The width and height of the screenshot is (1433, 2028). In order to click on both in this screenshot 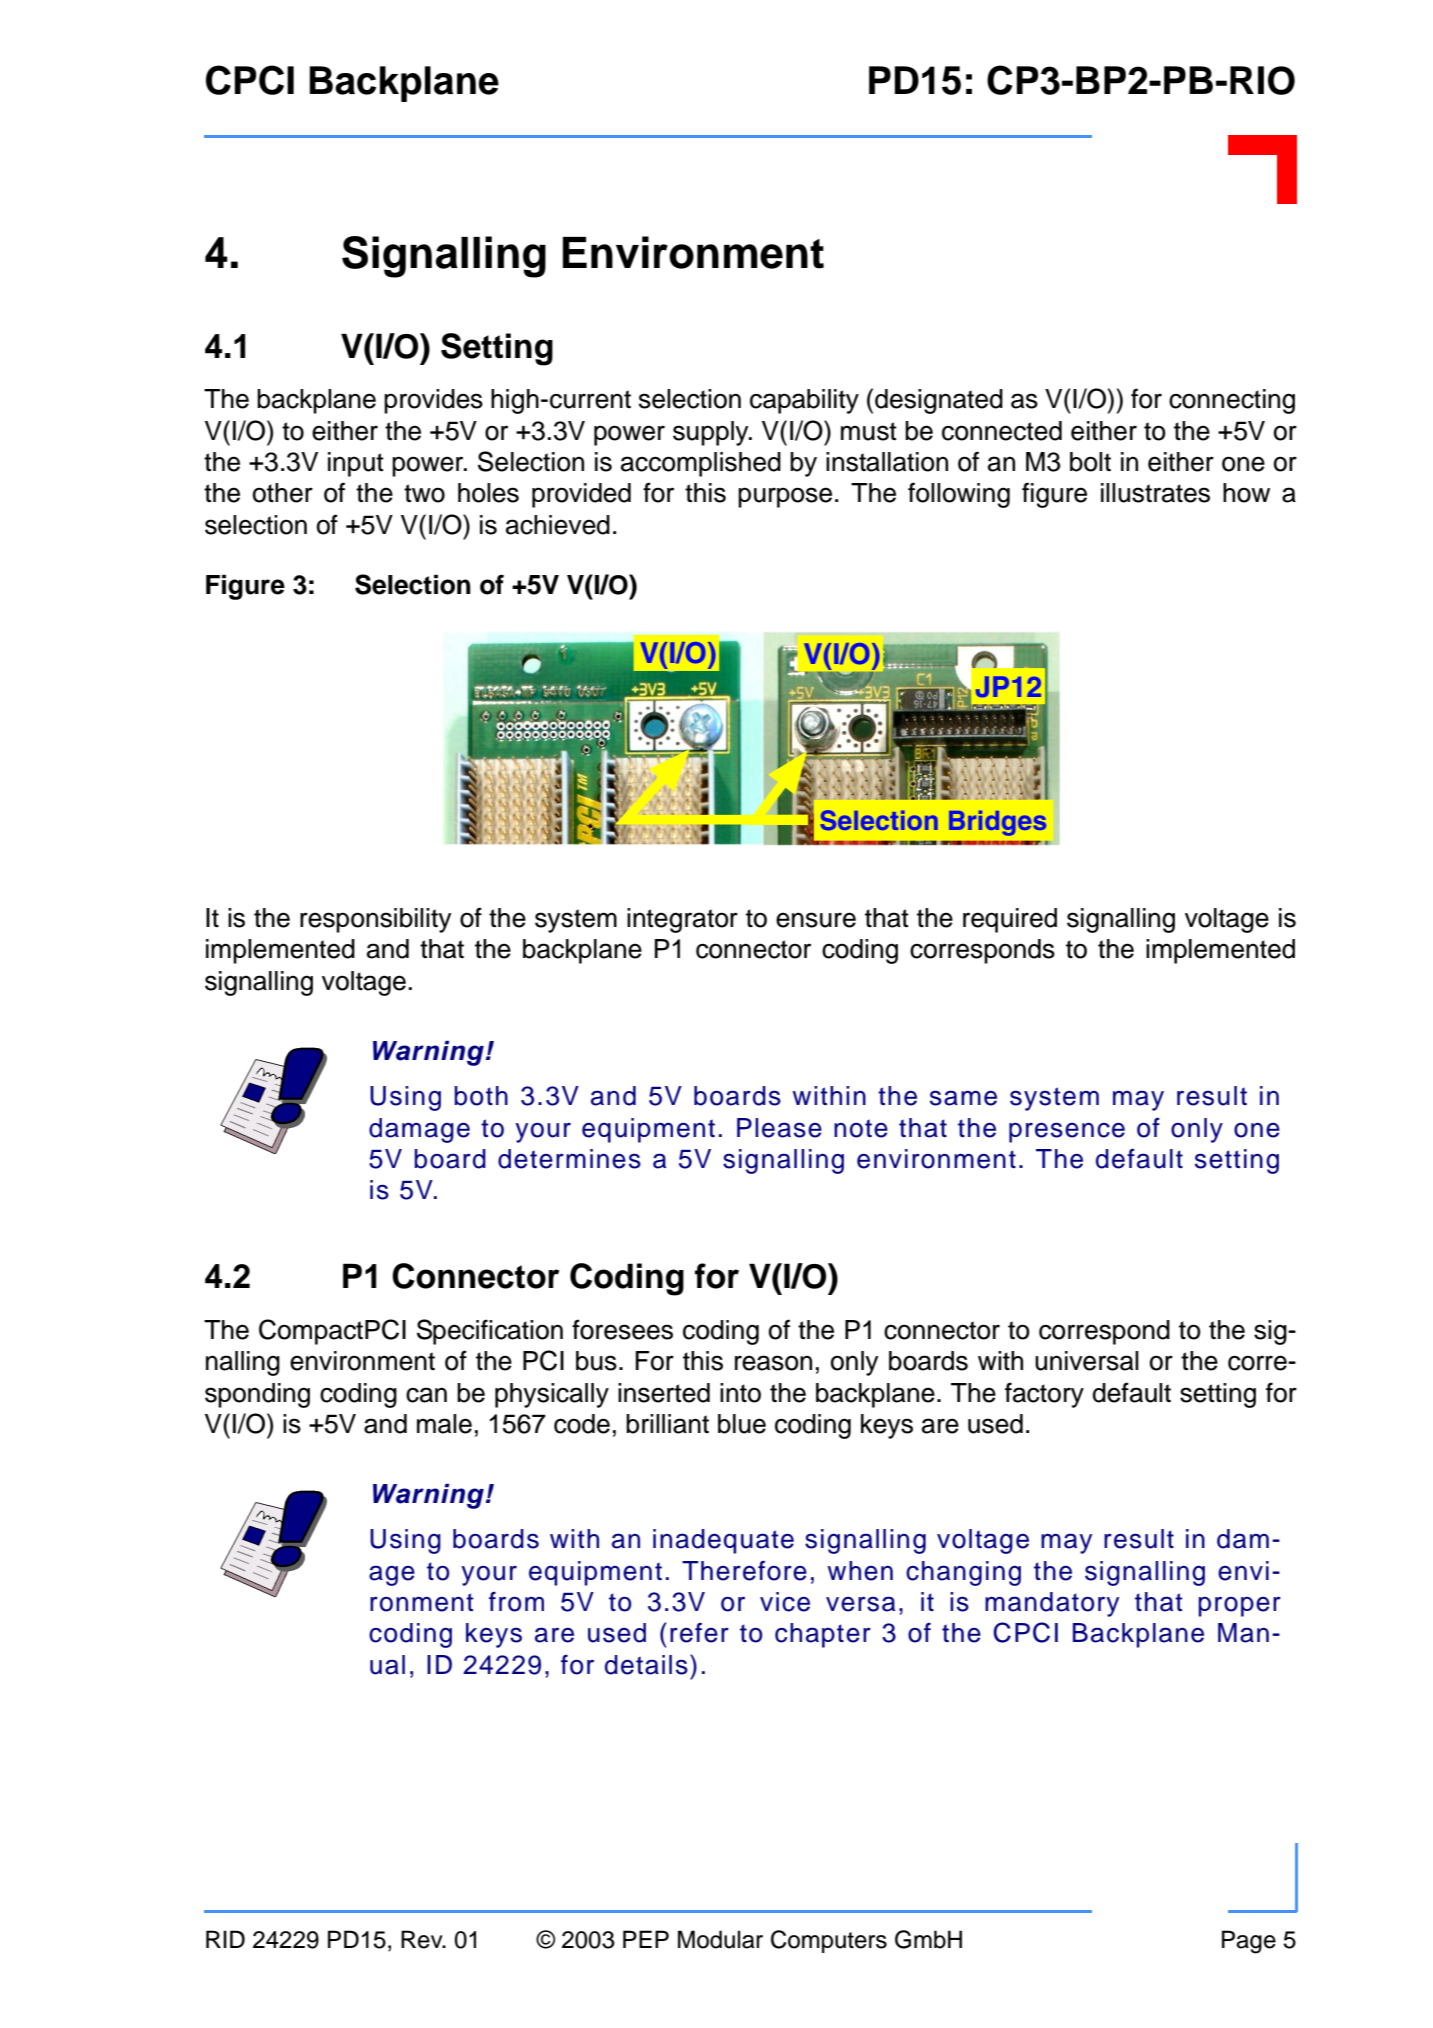, I will do `click(481, 1096)`.
